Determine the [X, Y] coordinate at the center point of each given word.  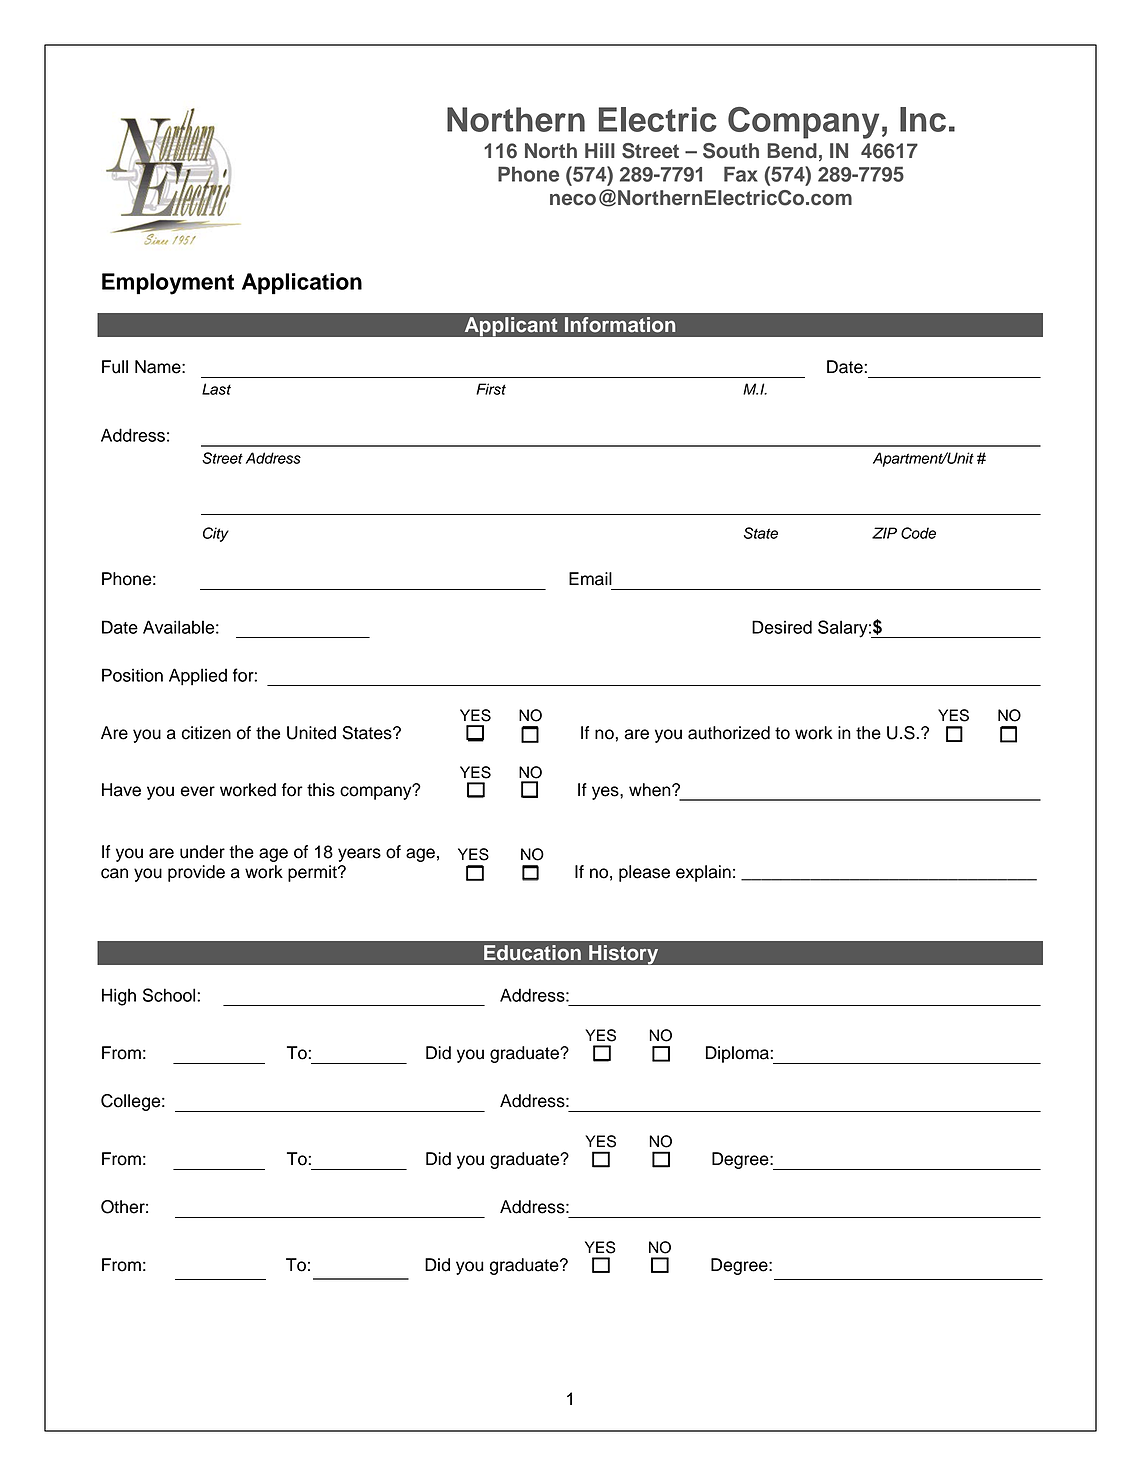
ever [198, 791]
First [491, 389]
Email [590, 579]
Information [620, 324]
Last [216, 389]
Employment [168, 284]
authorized [729, 733]
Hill [600, 150]
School [170, 995]
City [216, 534]
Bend [792, 151]
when [651, 790]
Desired [782, 627]
